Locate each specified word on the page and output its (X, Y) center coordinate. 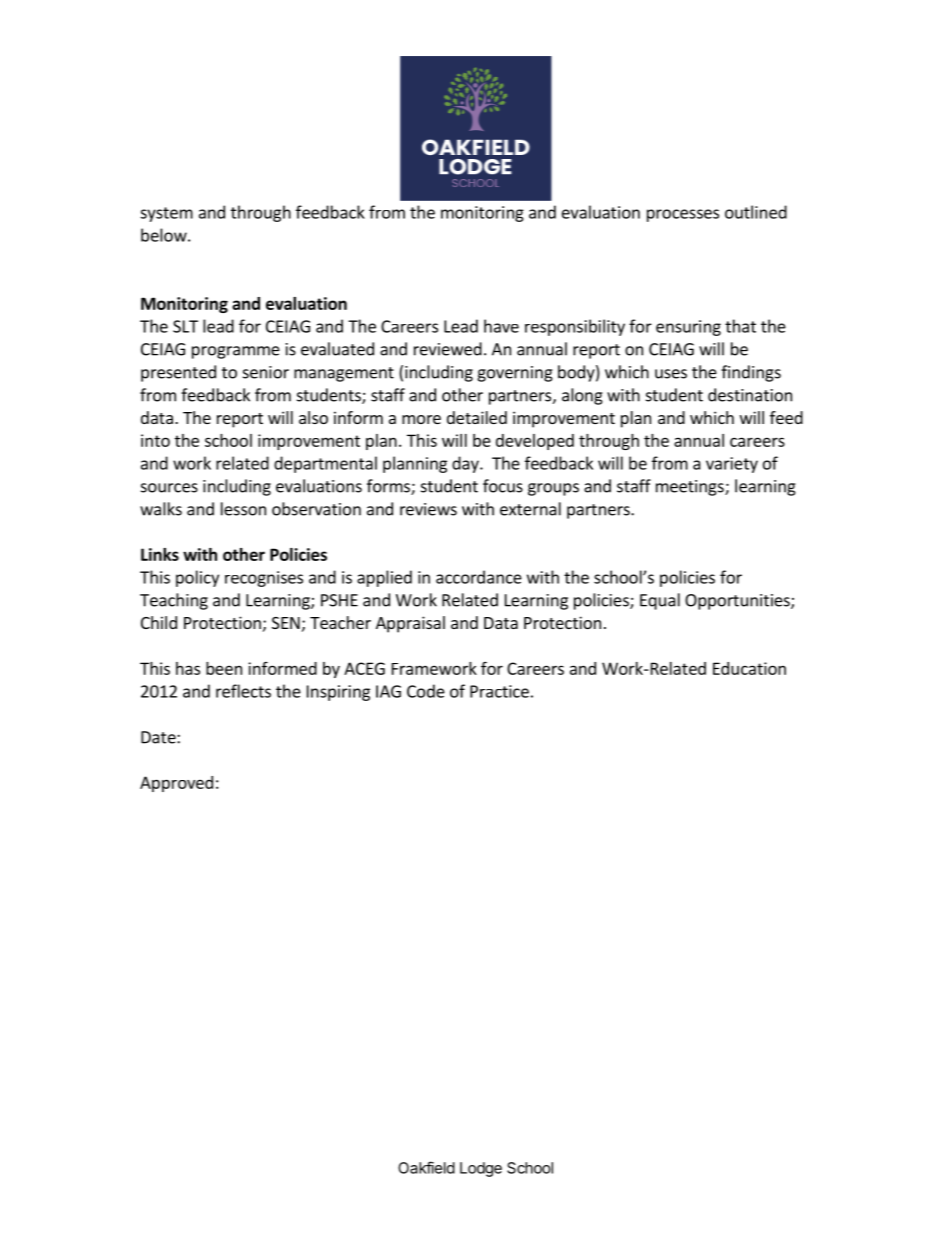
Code (426, 691)
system (166, 214)
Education (749, 668)
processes (683, 215)
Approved (176, 784)
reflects (243, 691)
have (501, 326)
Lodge (481, 1169)
